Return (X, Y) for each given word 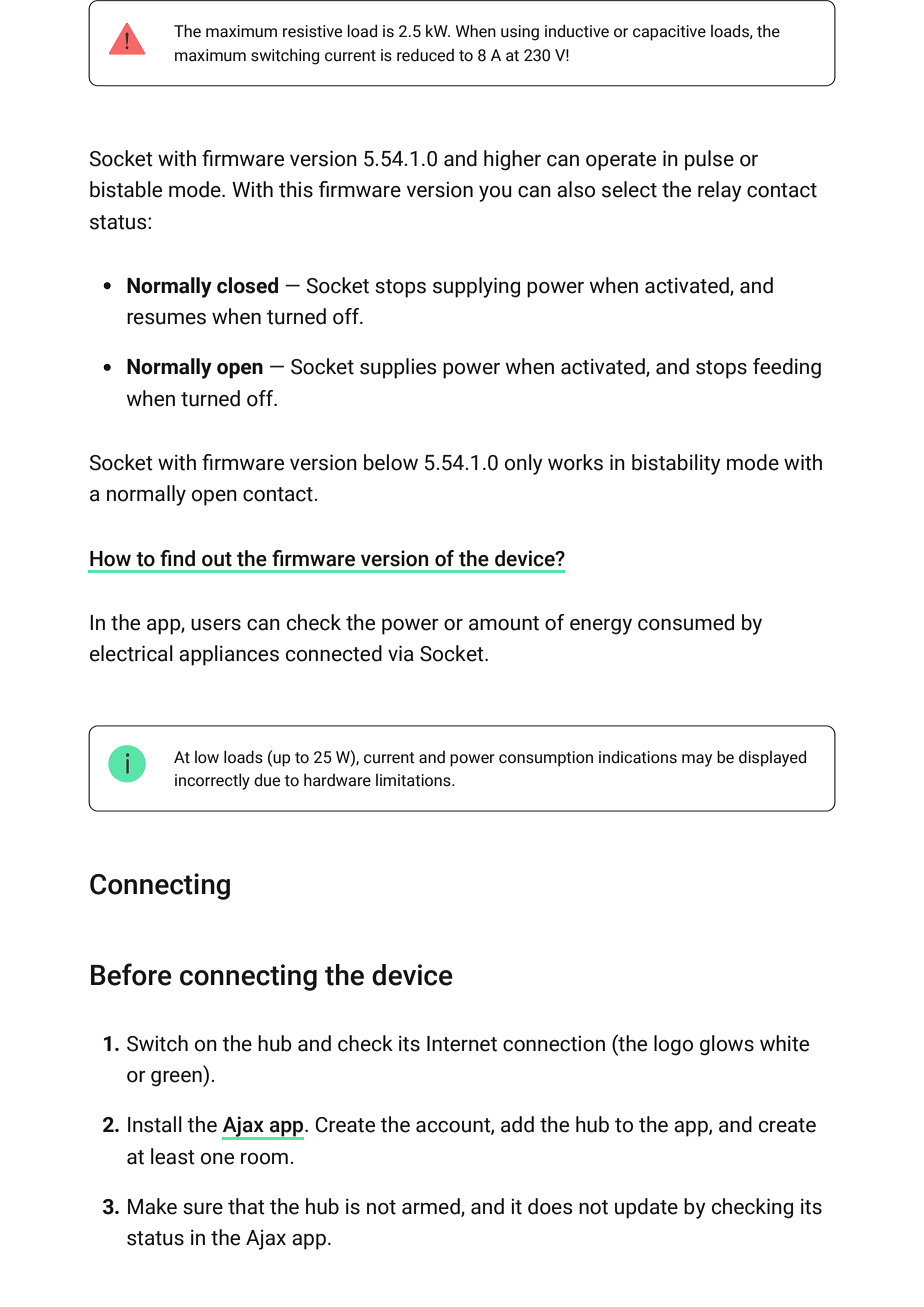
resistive (312, 31)
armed (432, 1207)
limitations (414, 780)
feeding (787, 368)
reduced (425, 55)
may (697, 760)
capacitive (669, 33)
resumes (166, 319)
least (173, 1156)
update (646, 1208)
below (391, 462)
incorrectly (212, 781)
